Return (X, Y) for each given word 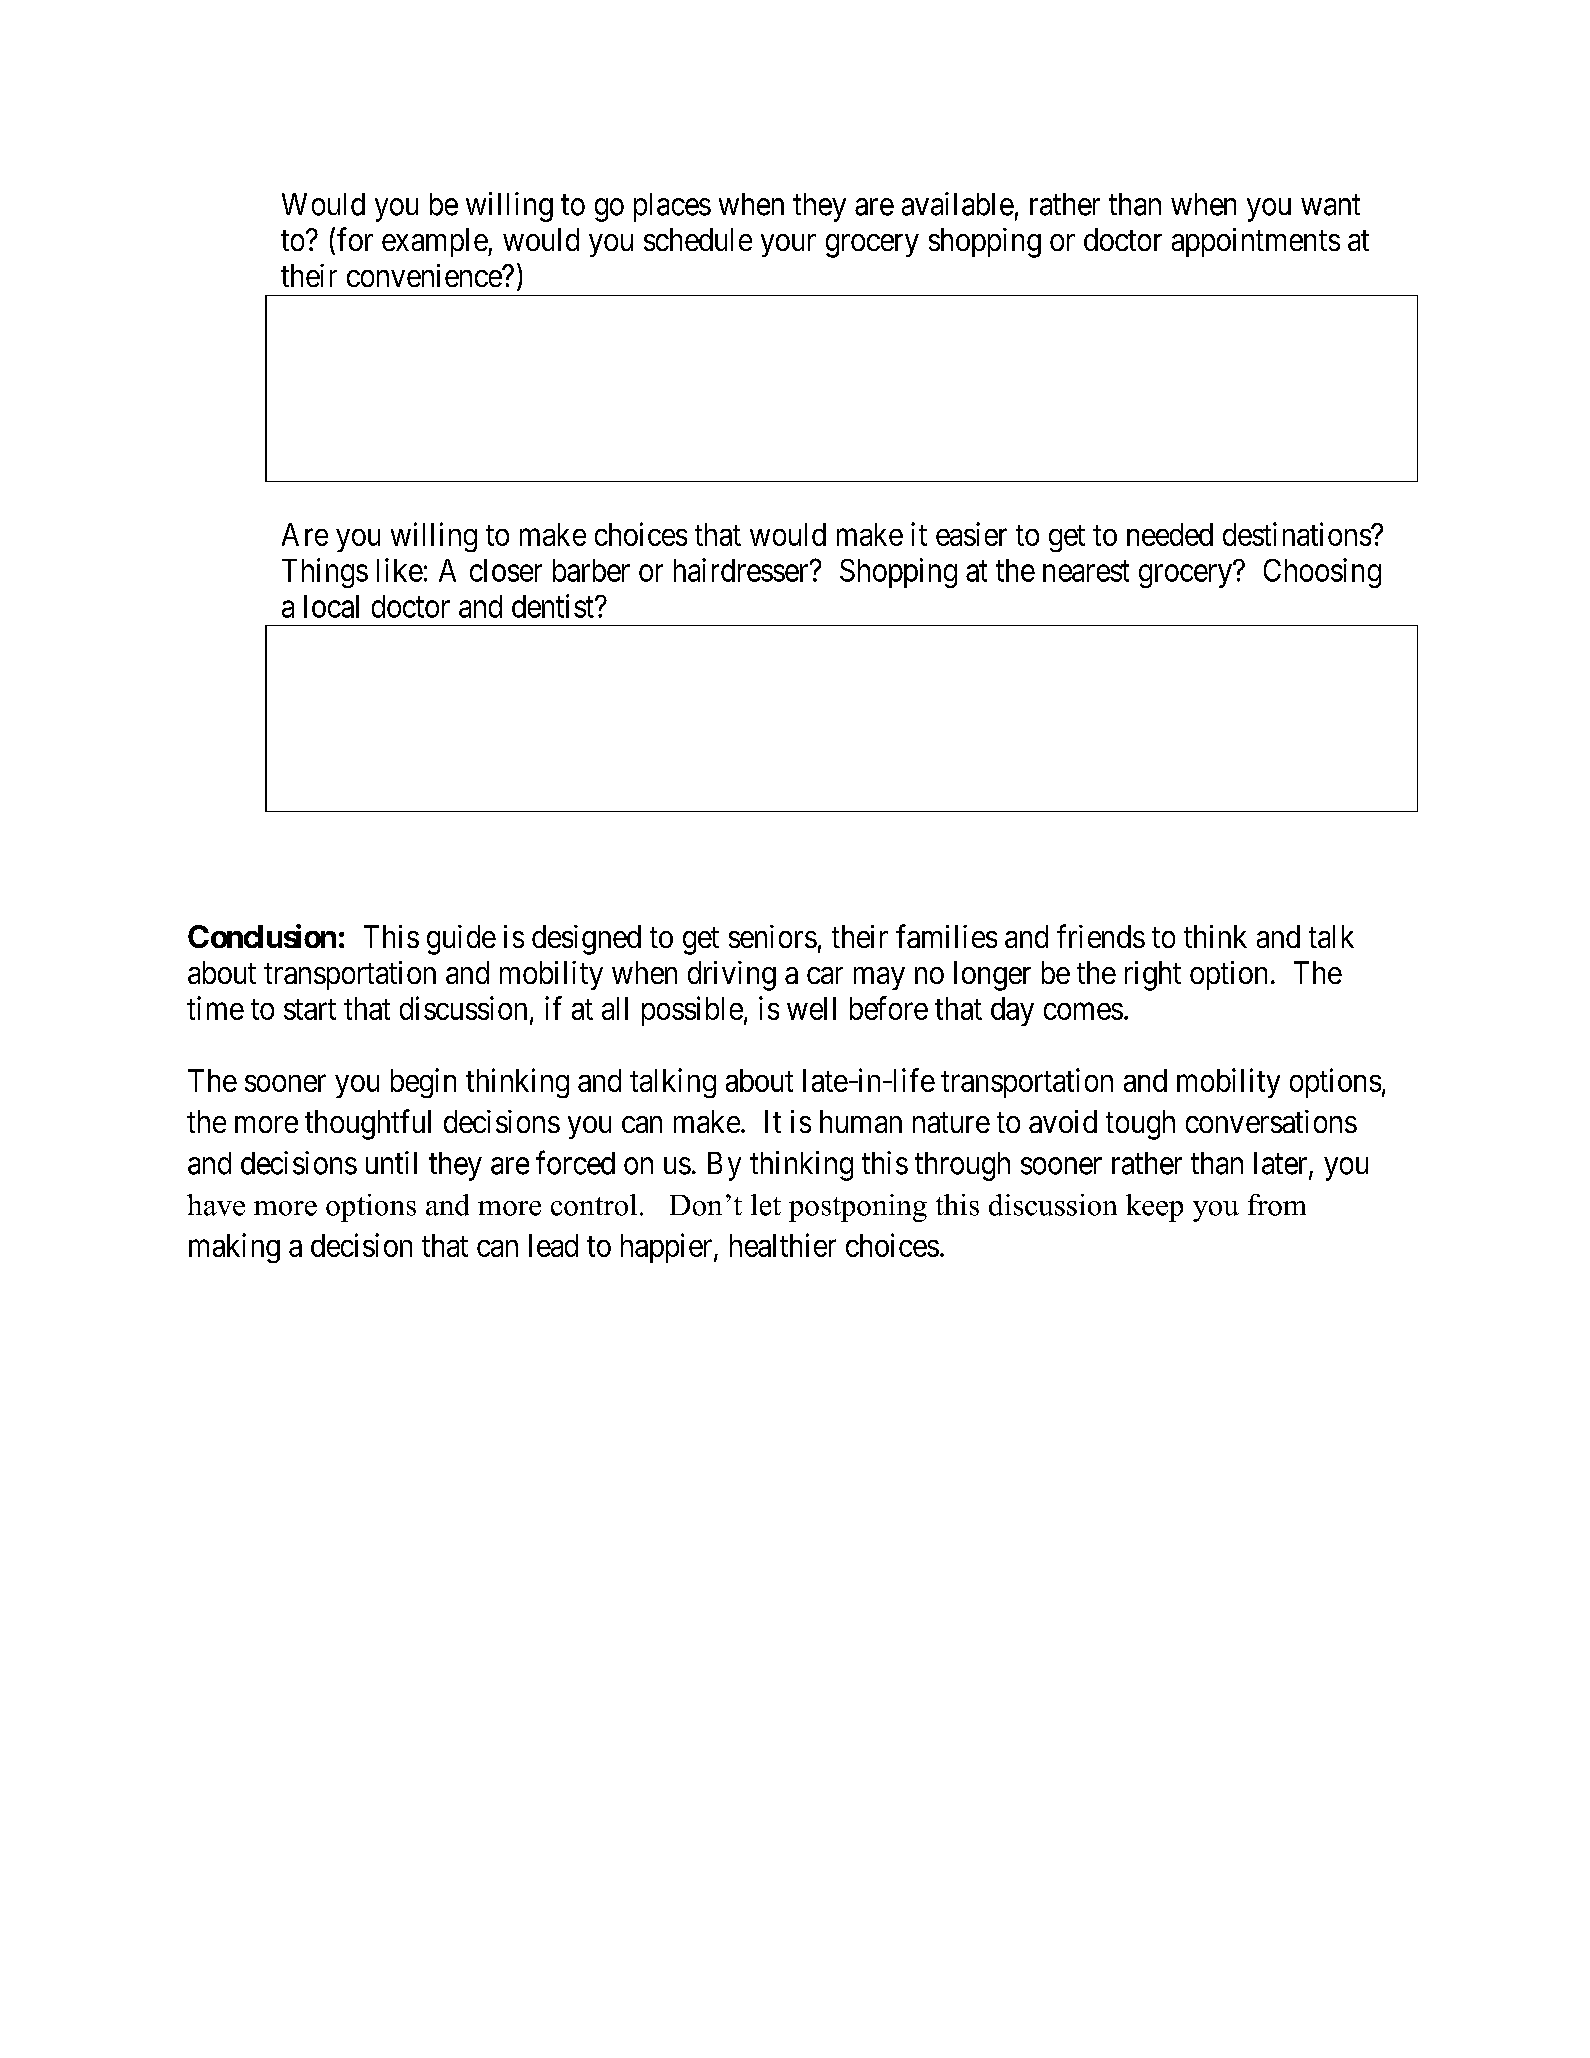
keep (1154, 1208)
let (766, 1205)
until (391, 1162)
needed (1170, 534)
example (435, 242)
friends (1101, 936)
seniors (773, 936)
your (788, 245)
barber (591, 570)
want (1330, 205)
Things (325, 573)
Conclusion (262, 936)
